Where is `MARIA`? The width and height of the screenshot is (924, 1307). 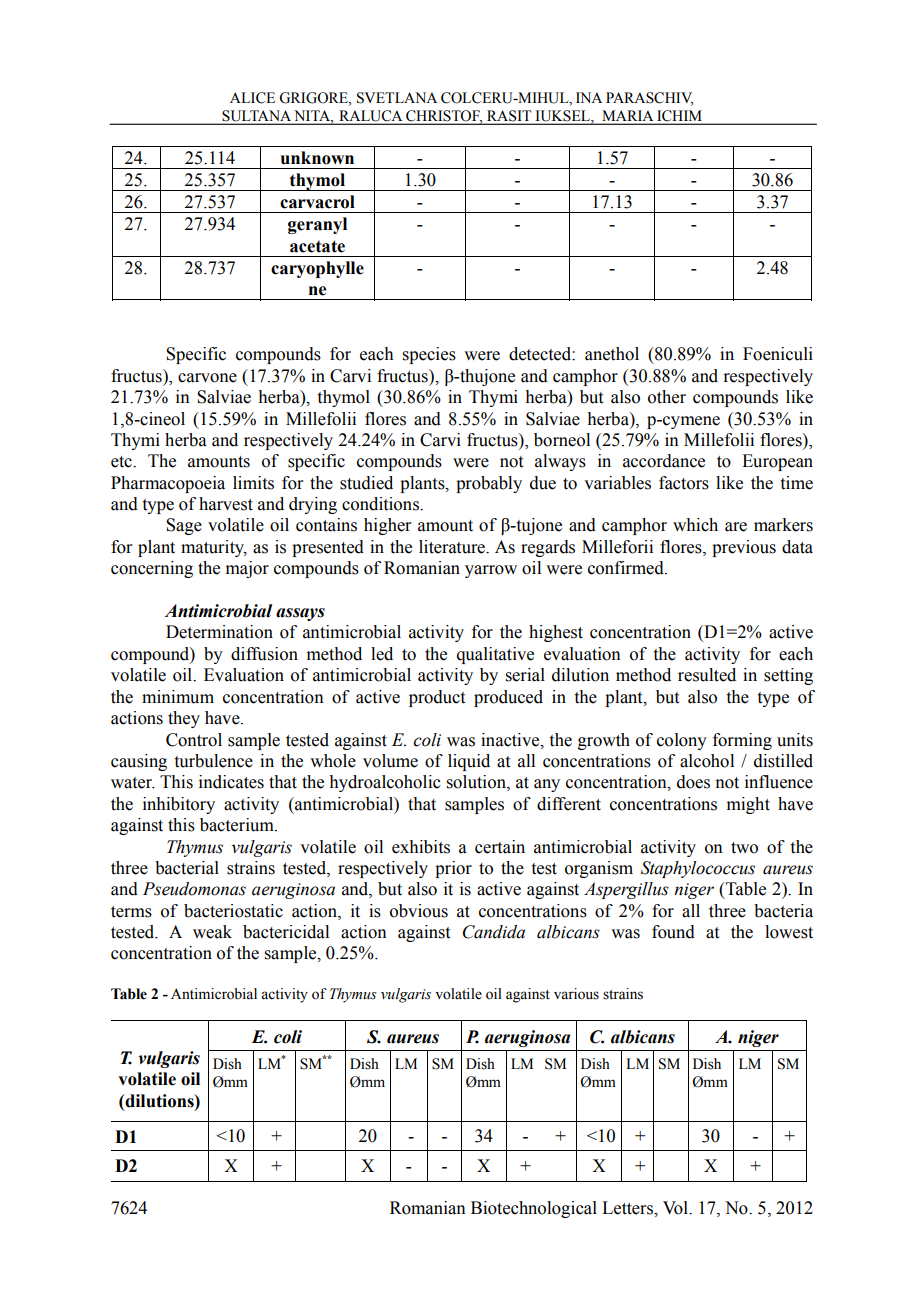 MARIA is located at coordinates (628, 115).
